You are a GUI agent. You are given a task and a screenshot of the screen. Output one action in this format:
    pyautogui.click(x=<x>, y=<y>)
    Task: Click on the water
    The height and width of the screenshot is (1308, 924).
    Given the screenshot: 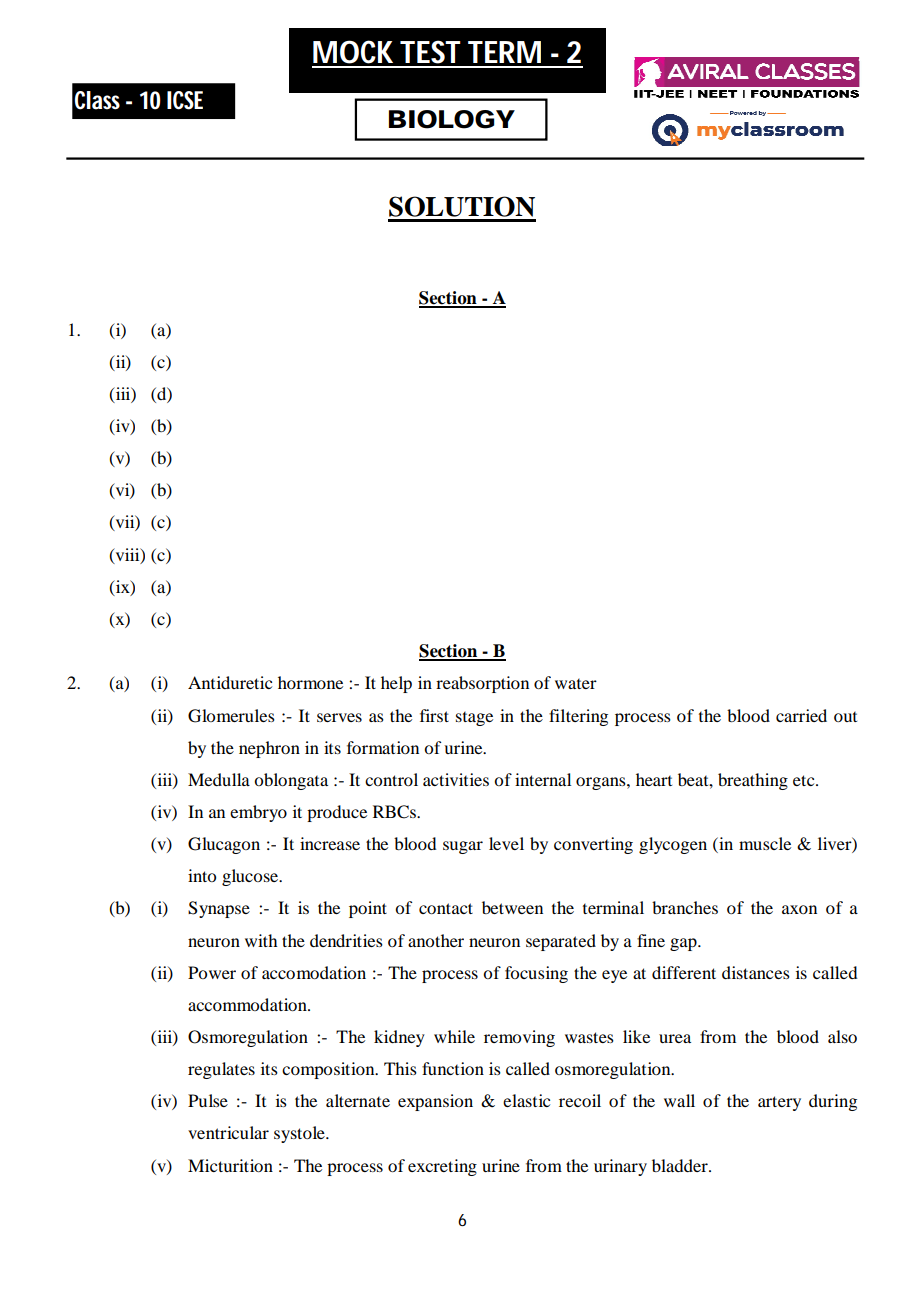 What is the action you would take?
    pyautogui.click(x=576, y=684)
